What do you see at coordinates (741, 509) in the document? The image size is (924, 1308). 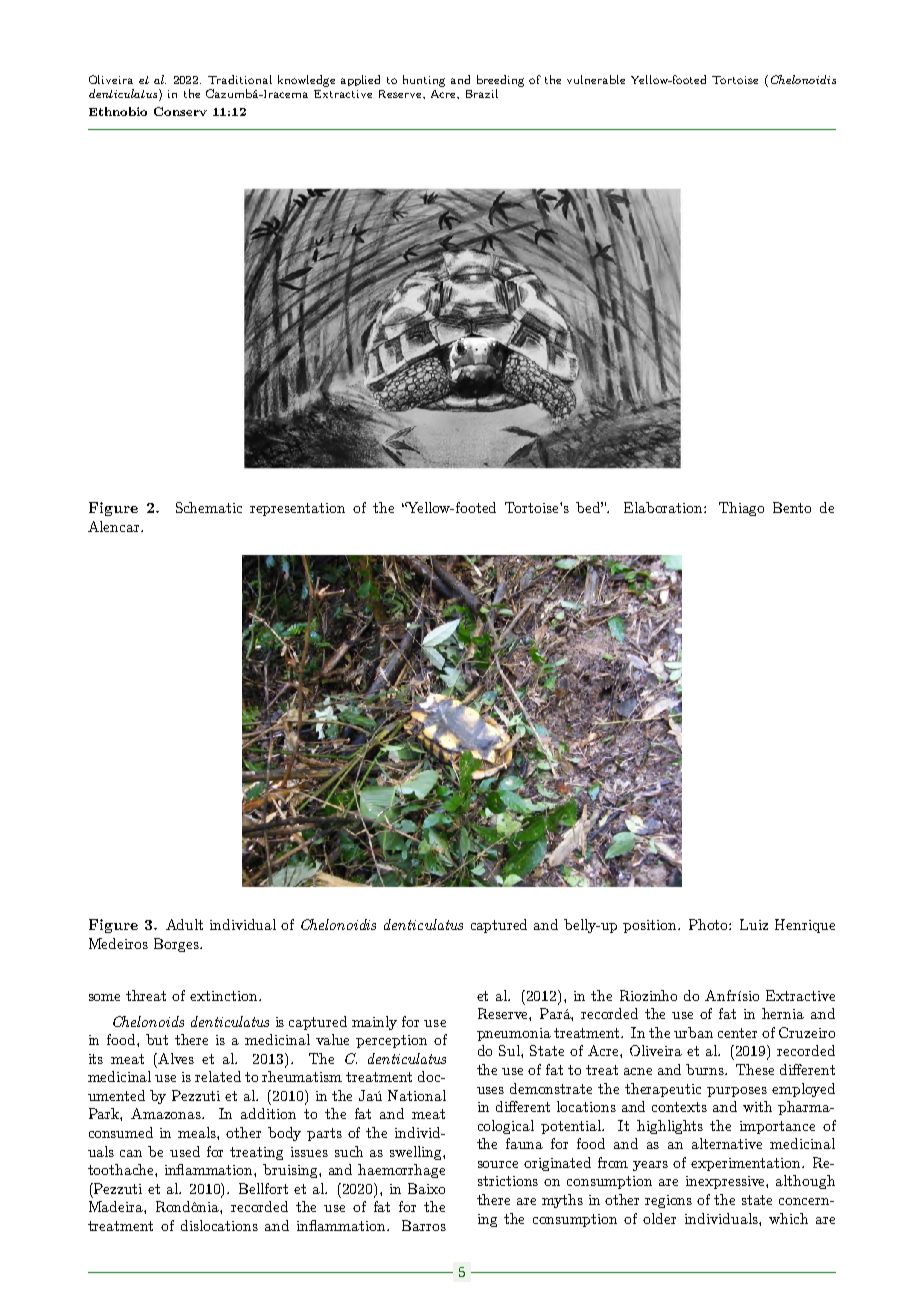 I see `Thiago` at bounding box center [741, 509].
